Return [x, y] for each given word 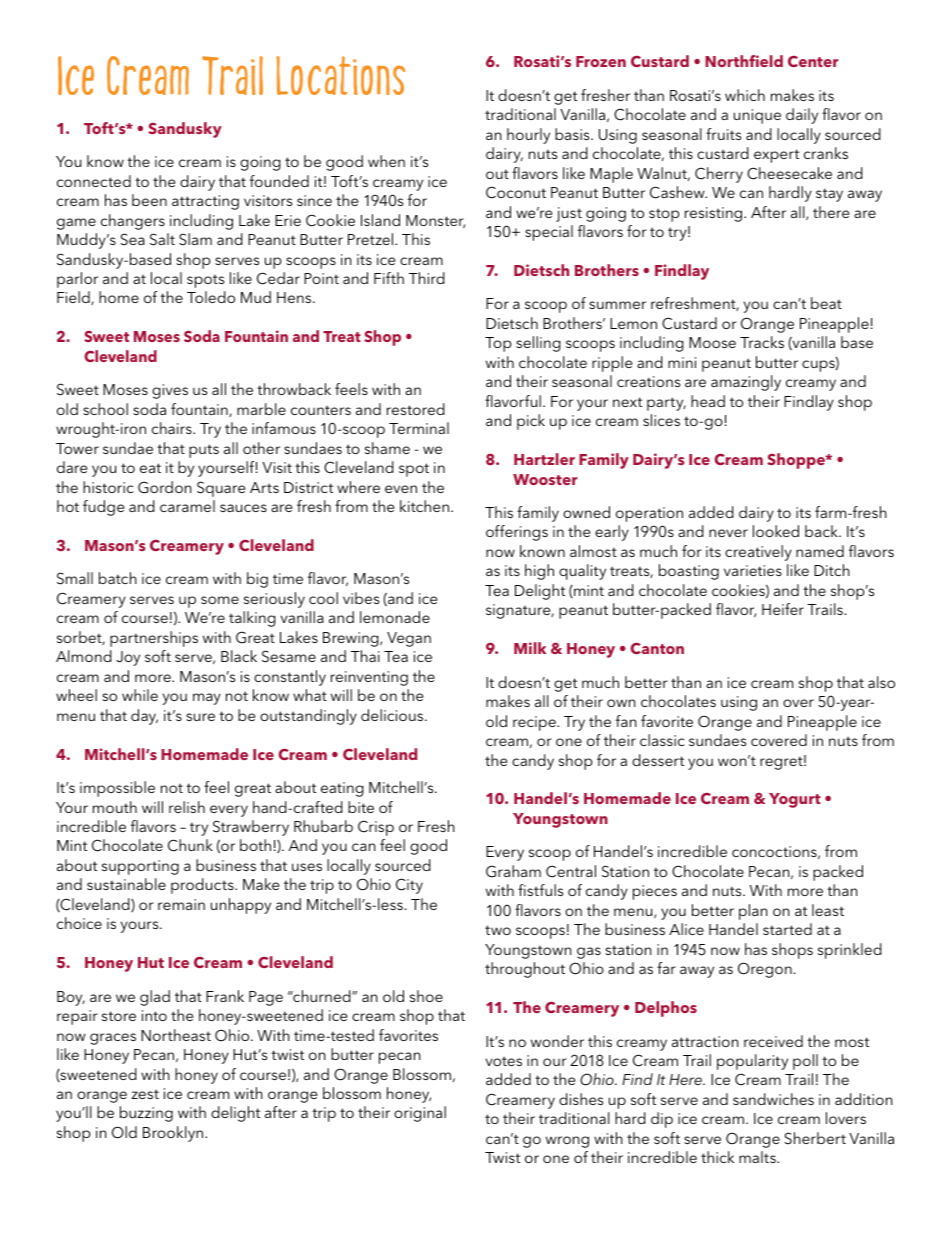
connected [94, 181]
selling [538, 344]
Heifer [783, 609]
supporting [140, 867]
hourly [528, 136]
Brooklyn [174, 1134]
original [420, 1114]
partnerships [154, 639]
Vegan [409, 639]
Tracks [762, 342]
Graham [513, 871]
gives [170, 391]
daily [802, 116]
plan [753, 912]
